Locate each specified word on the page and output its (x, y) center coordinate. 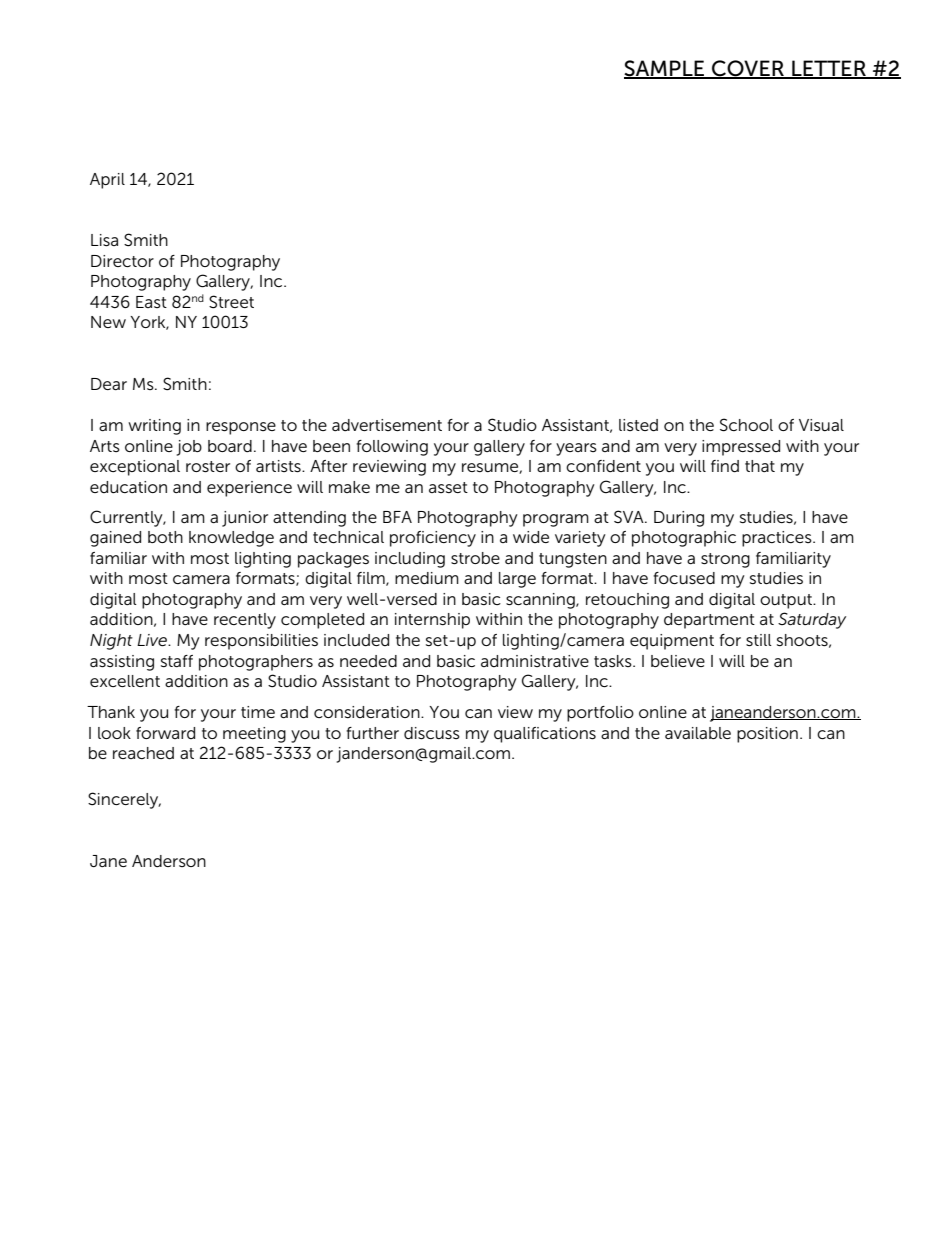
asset (448, 487)
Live (153, 640)
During (679, 519)
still (759, 640)
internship (432, 621)
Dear (109, 384)
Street (231, 302)
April (107, 181)
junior (245, 519)
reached (143, 753)
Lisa (104, 240)
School (746, 425)
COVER (748, 69)
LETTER (829, 69)
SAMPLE (665, 69)
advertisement (387, 425)
